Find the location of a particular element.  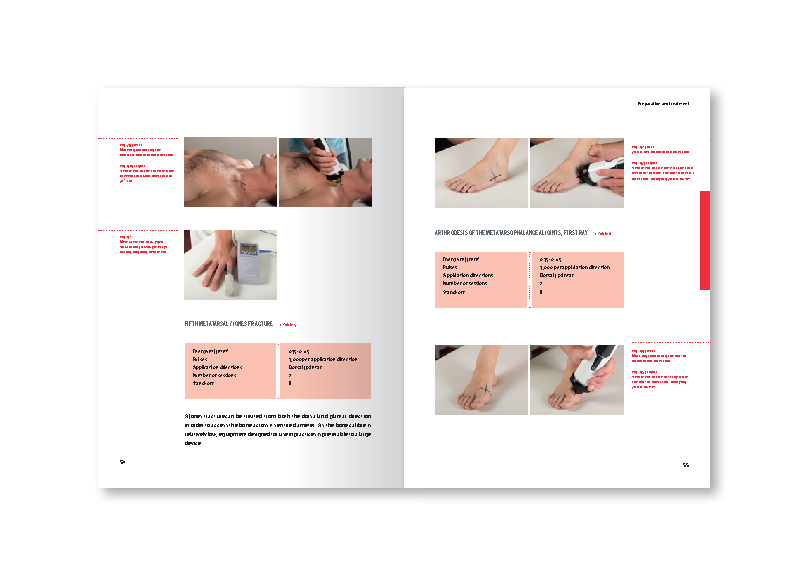

both is located at coordinates (284, 416).
